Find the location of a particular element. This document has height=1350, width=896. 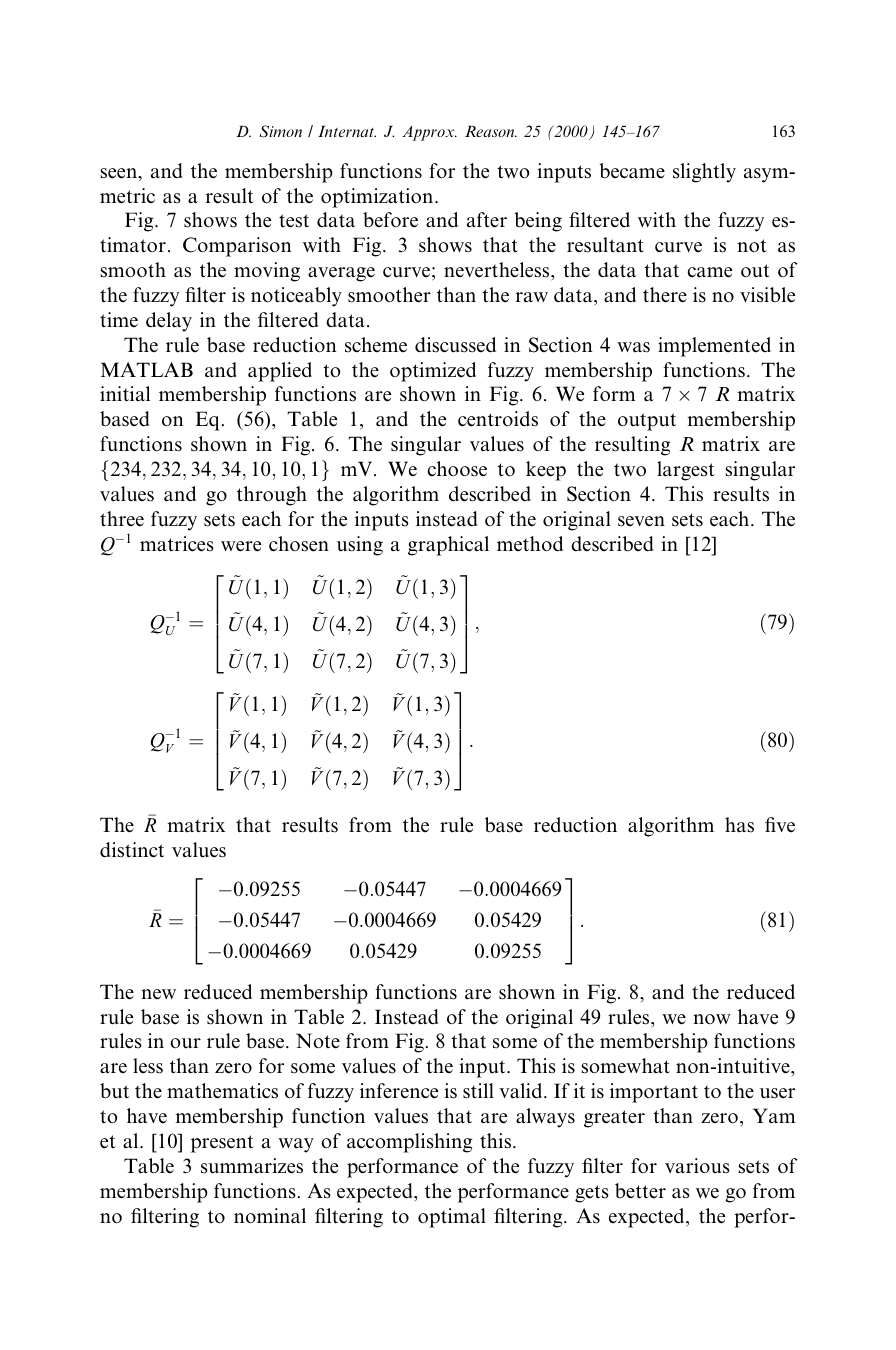

present is located at coordinates (222, 1144).
